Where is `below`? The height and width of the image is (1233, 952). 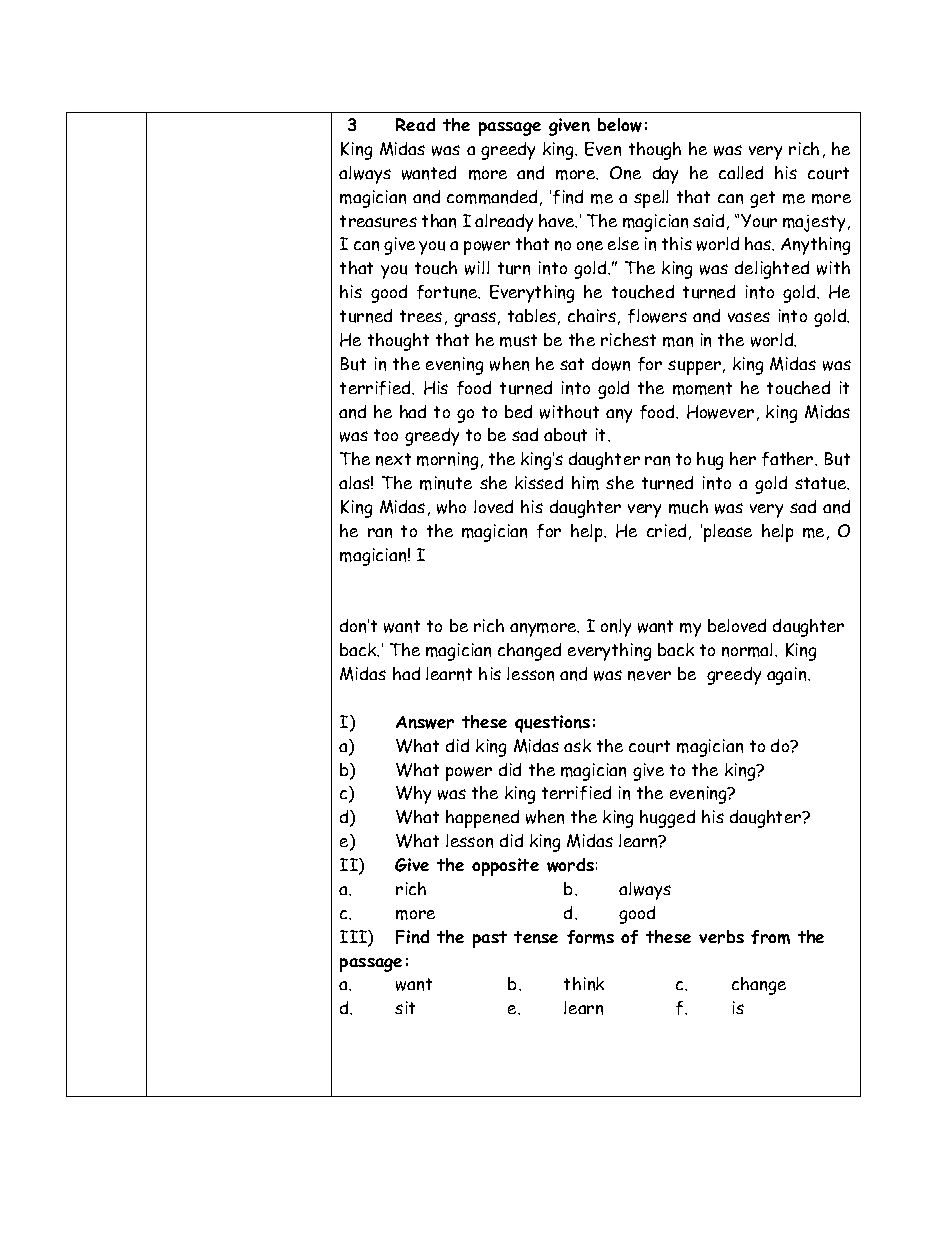 below is located at coordinates (620, 125).
